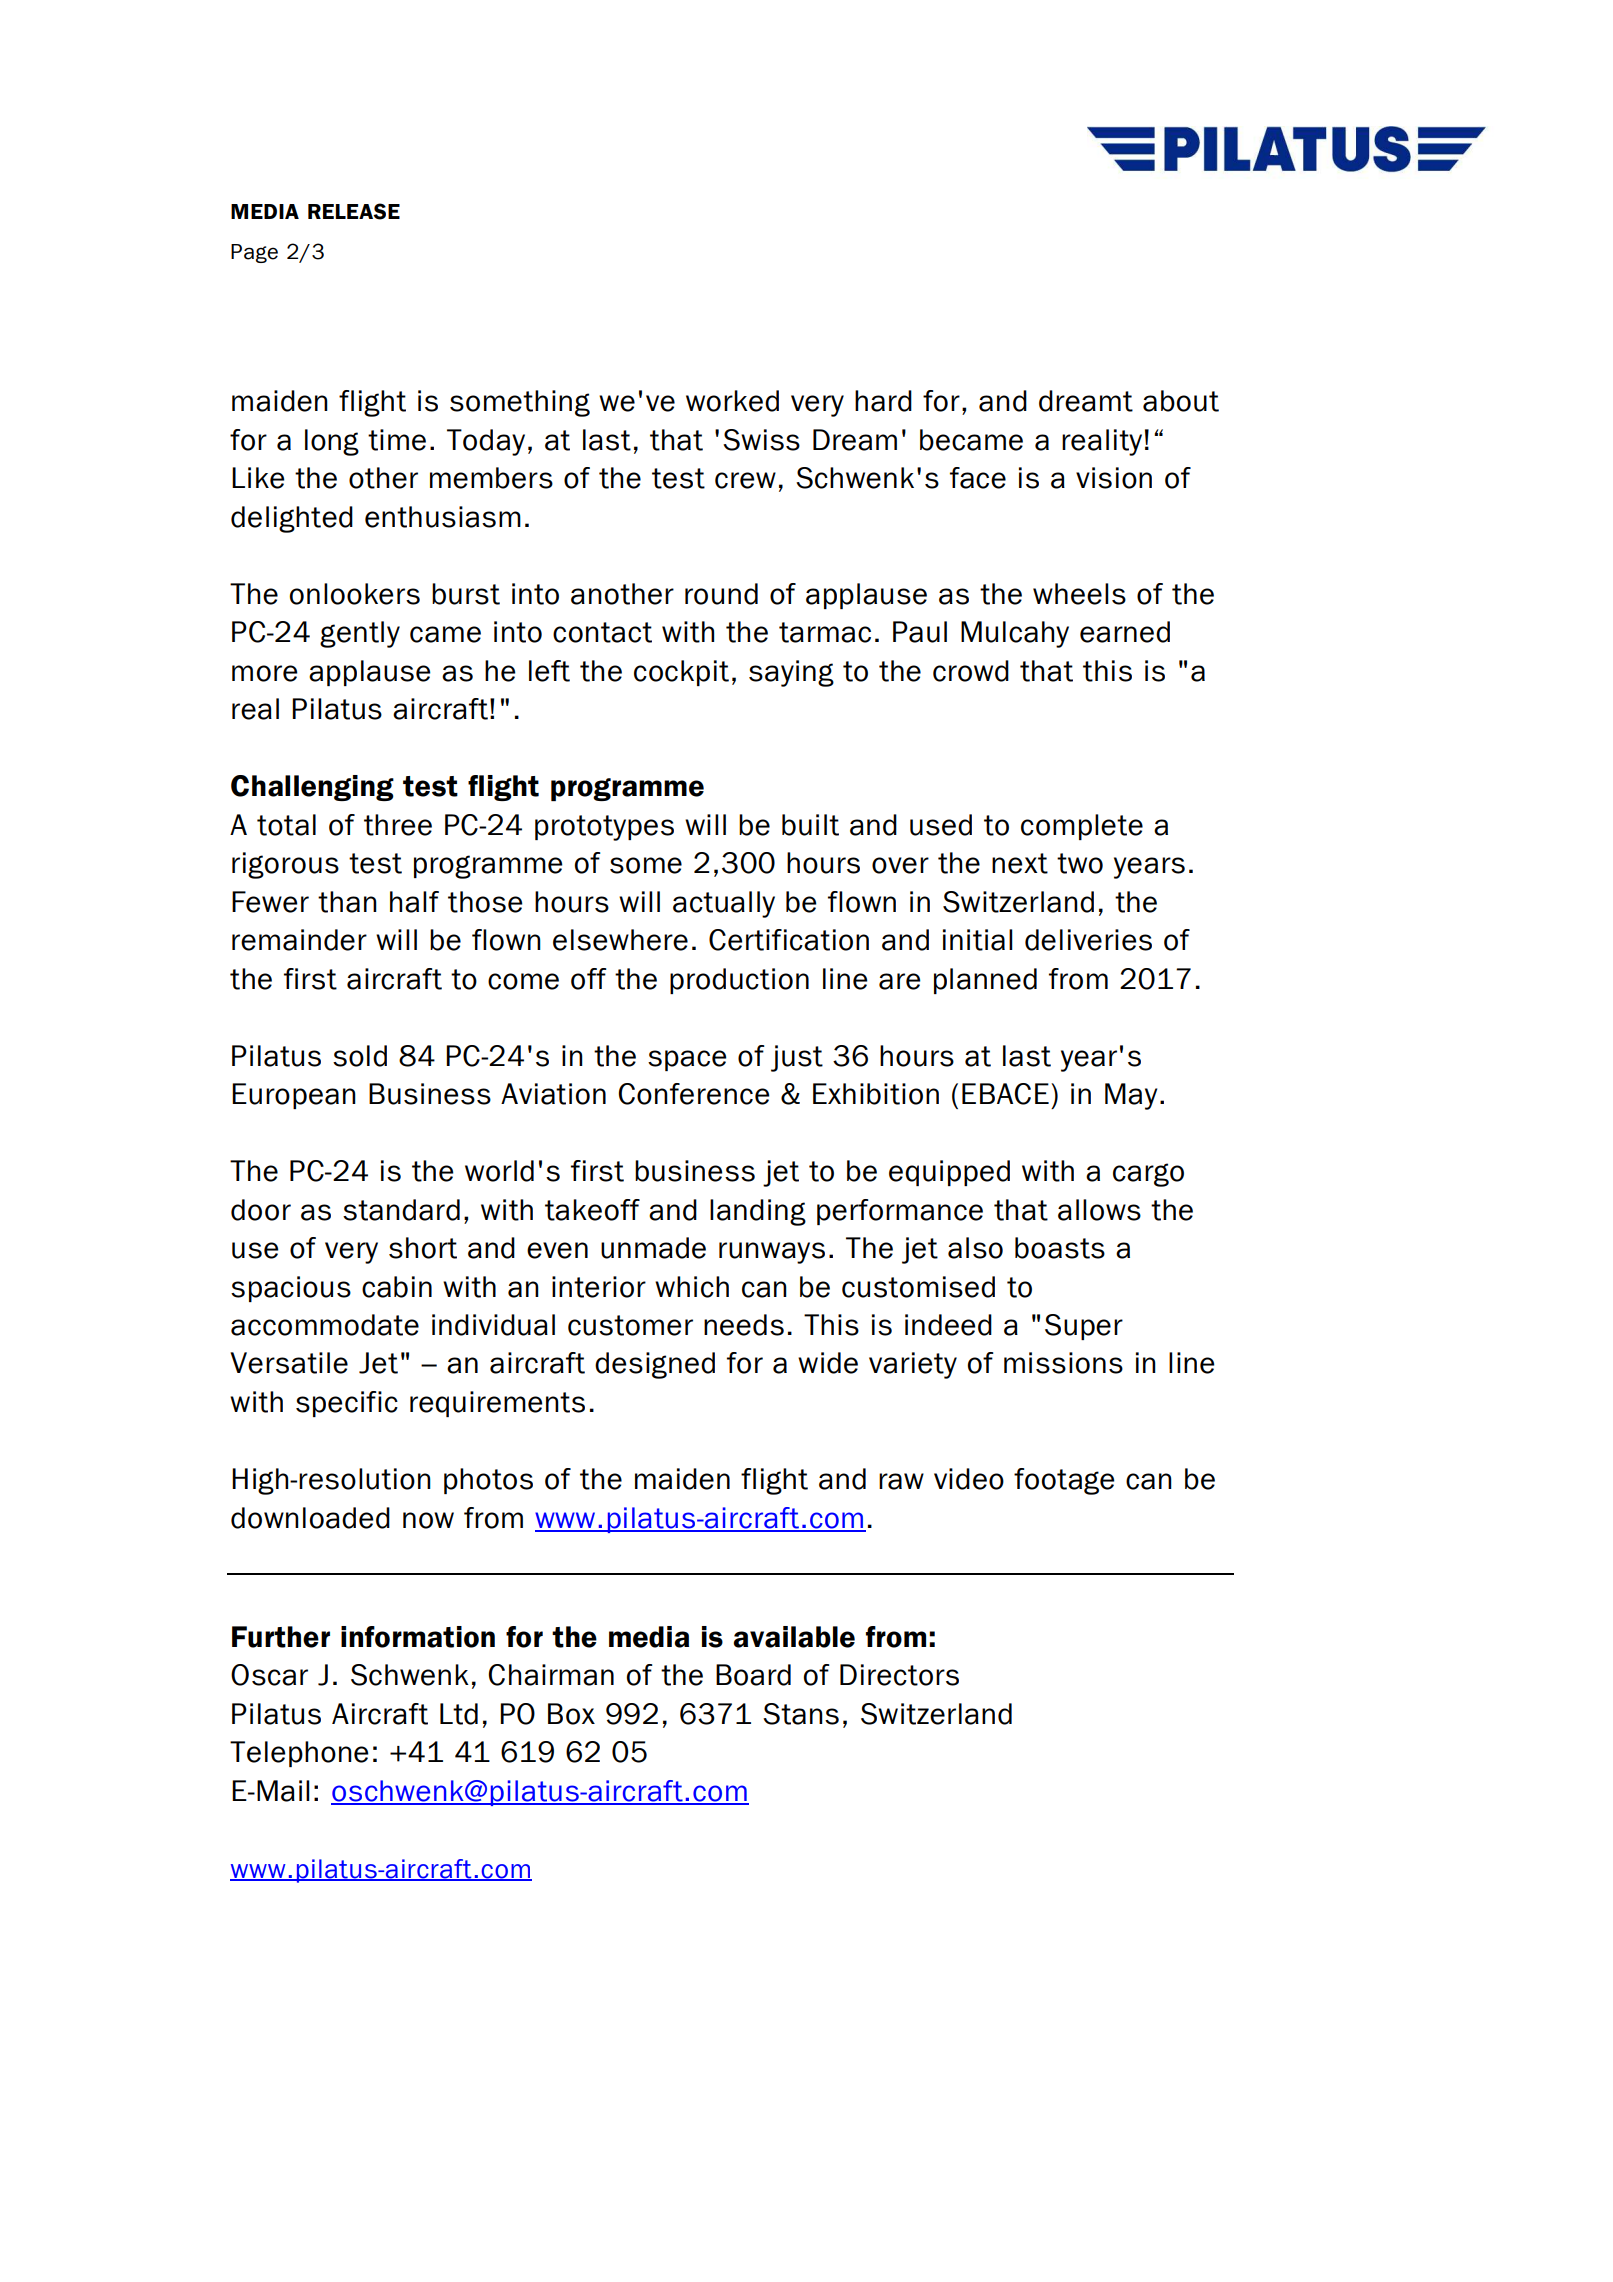 This image has width=1613, height=2282. What do you see at coordinates (899, 1675) in the image?
I see `Directors` at bounding box center [899, 1675].
